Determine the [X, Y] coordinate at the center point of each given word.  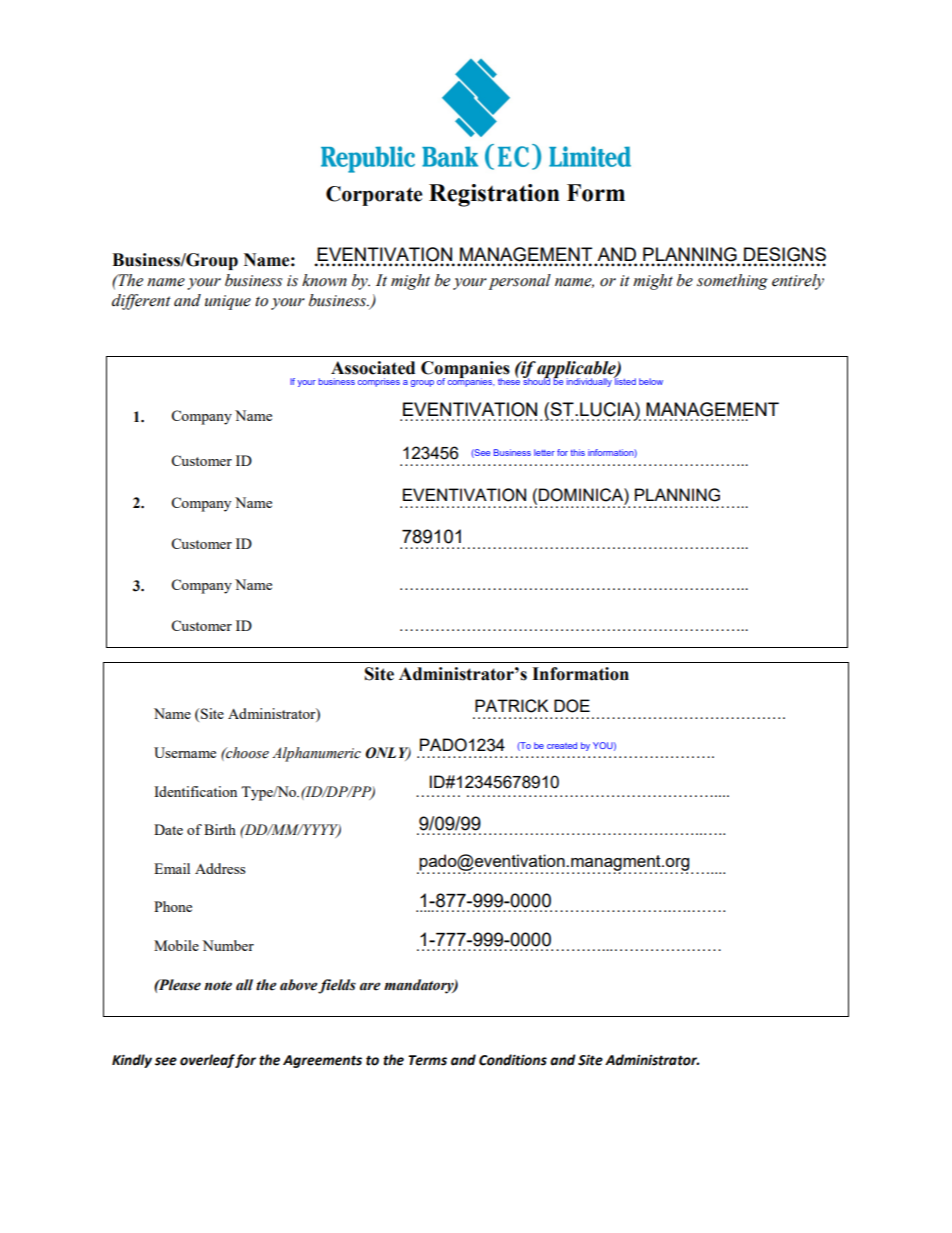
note [218, 986]
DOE [572, 706]
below [651, 381]
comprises [379, 382]
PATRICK [511, 706]
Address [220, 868]
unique [228, 302]
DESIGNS [785, 254]
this [578, 452]
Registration [494, 195]
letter [544, 452]
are [370, 986]
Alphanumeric [316, 754]
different [141, 302]
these [509, 380]
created [562, 745]
